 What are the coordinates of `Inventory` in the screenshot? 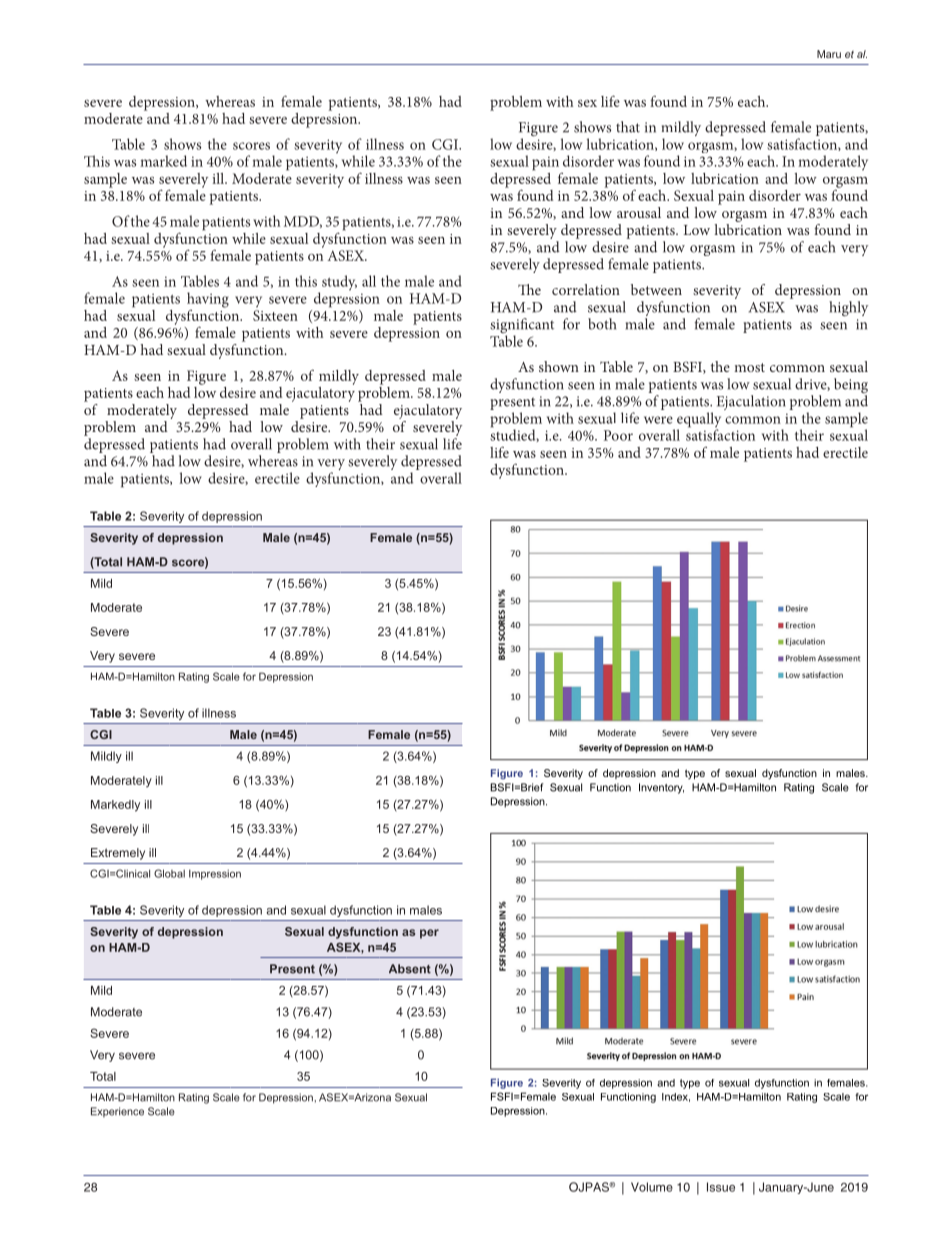 It's located at (661, 788).
